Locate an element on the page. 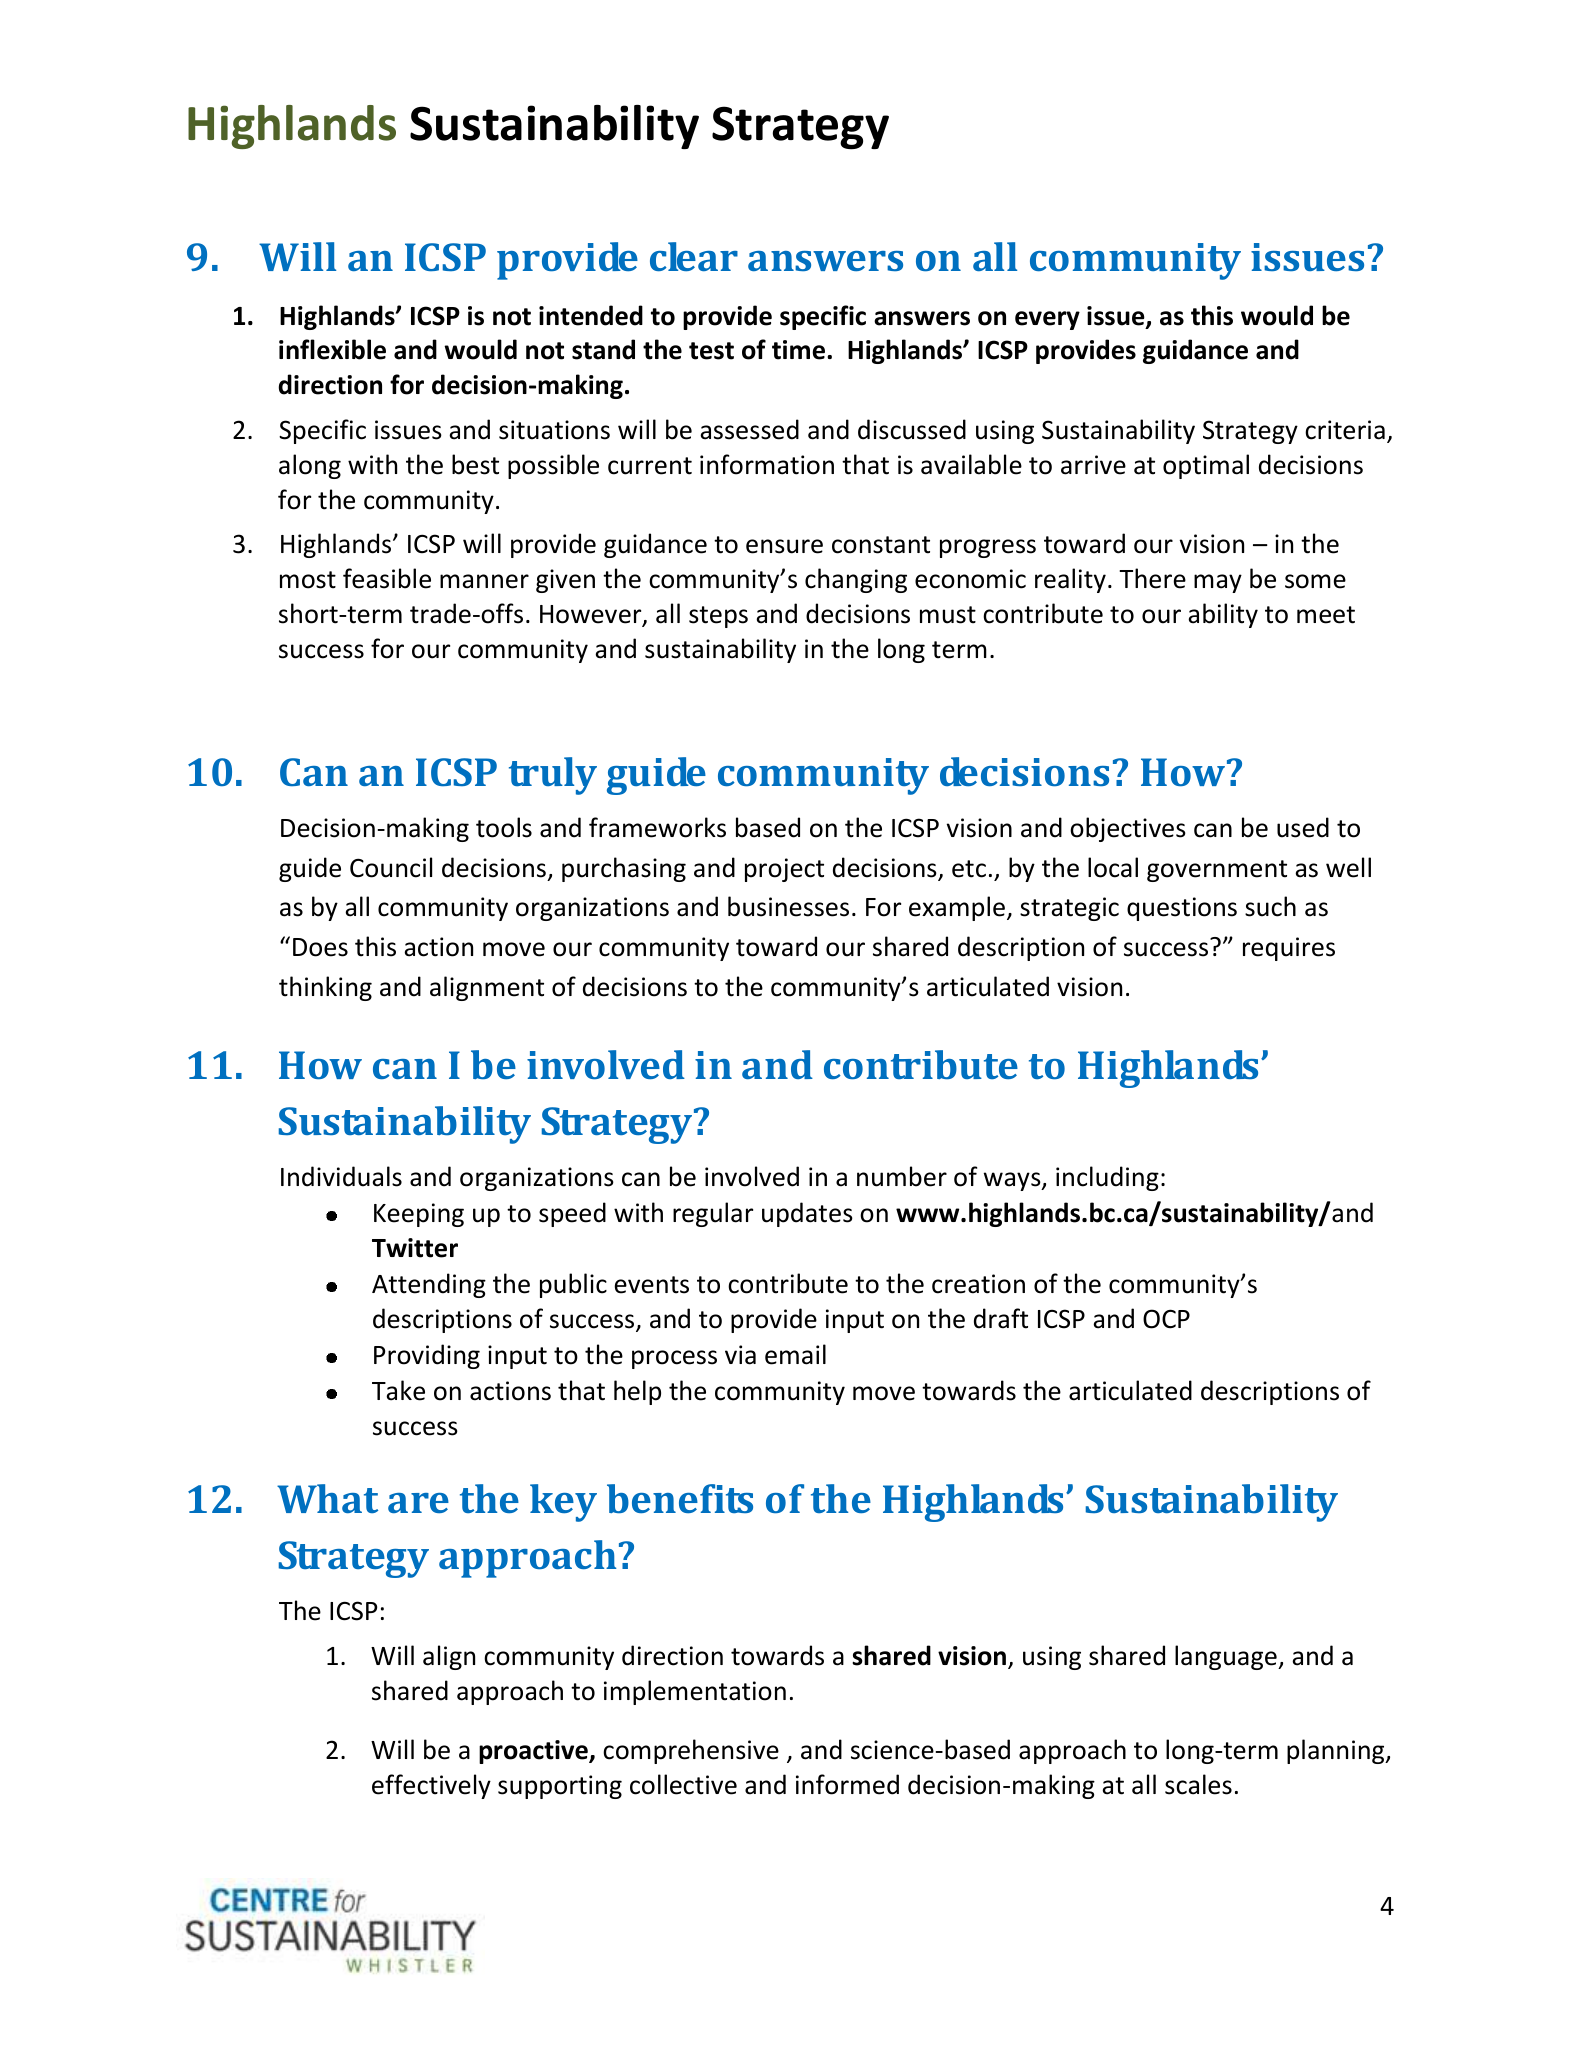  updates is located at coordinates (807, 1214).
